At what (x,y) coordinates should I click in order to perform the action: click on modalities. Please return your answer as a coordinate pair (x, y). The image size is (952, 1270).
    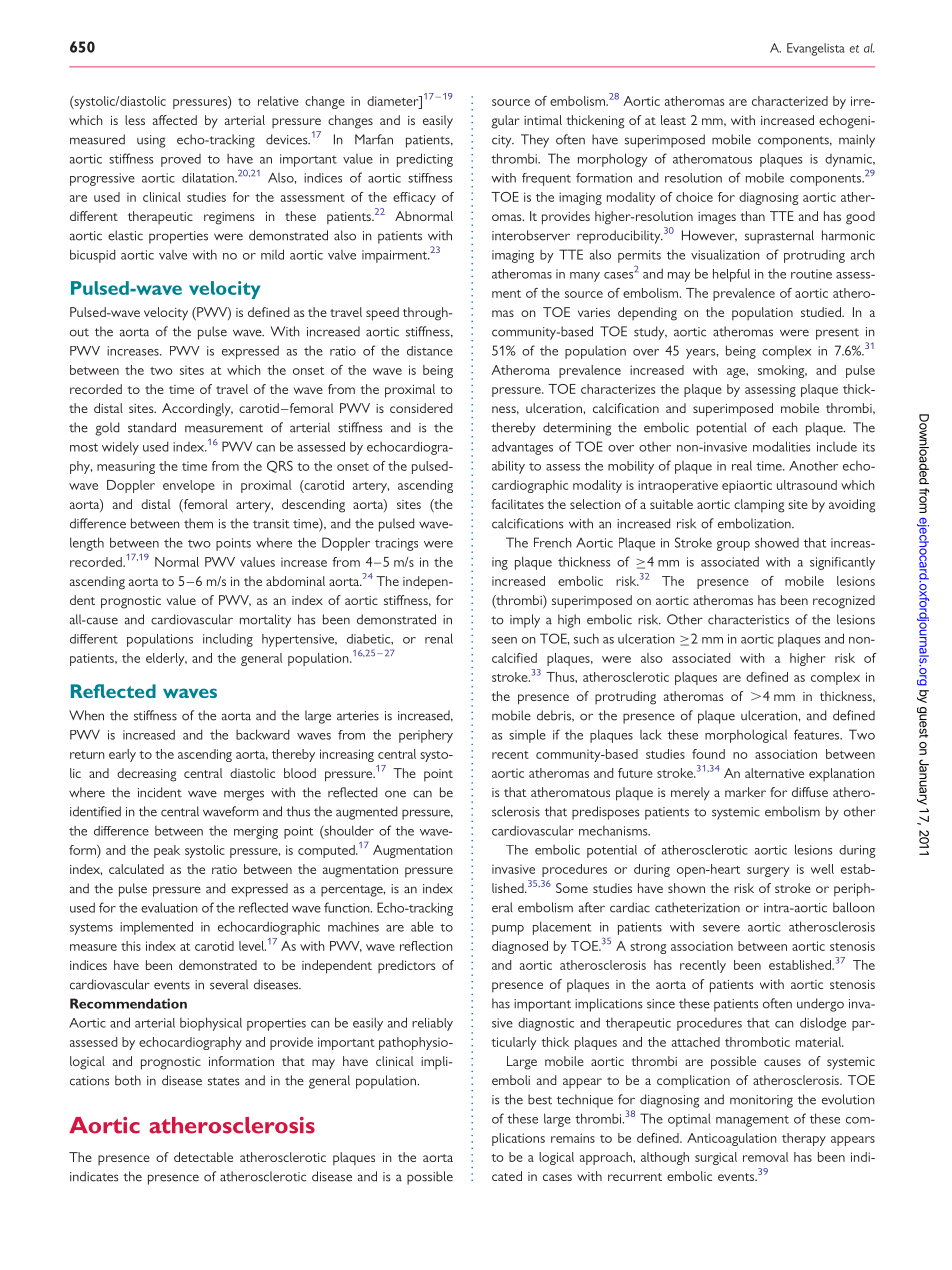
    Looking at the image, I should click on (781, 446).
